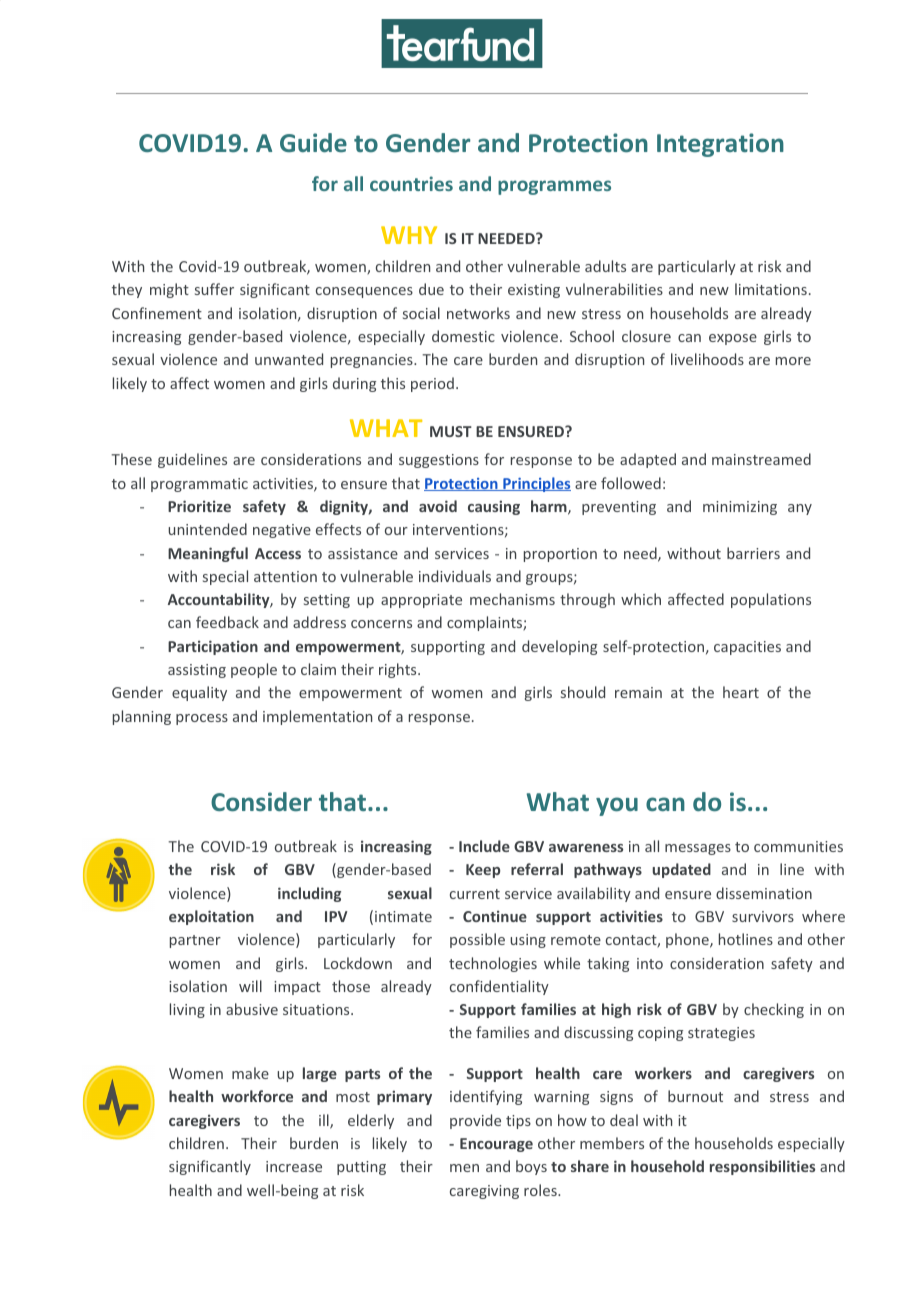 This page has width=924, height=1308. What do you see at coordinates (214, 289) in the page?
I see `suffer` at bounding box center [214, 289].
